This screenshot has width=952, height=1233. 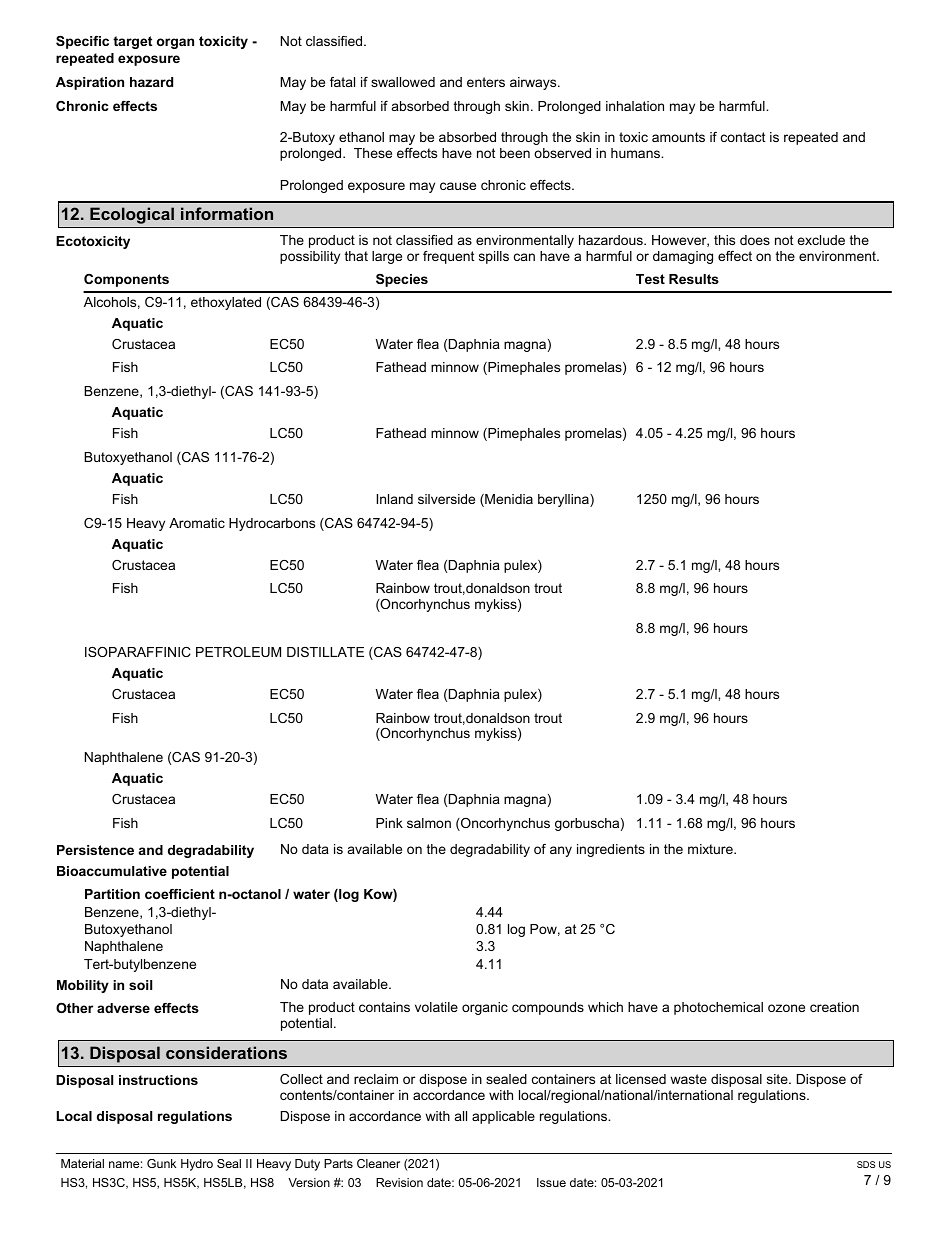 What do you see at coordinates (95, 850) in the screenshot?
I see `Persistence` at bounding box center [95, 850].
